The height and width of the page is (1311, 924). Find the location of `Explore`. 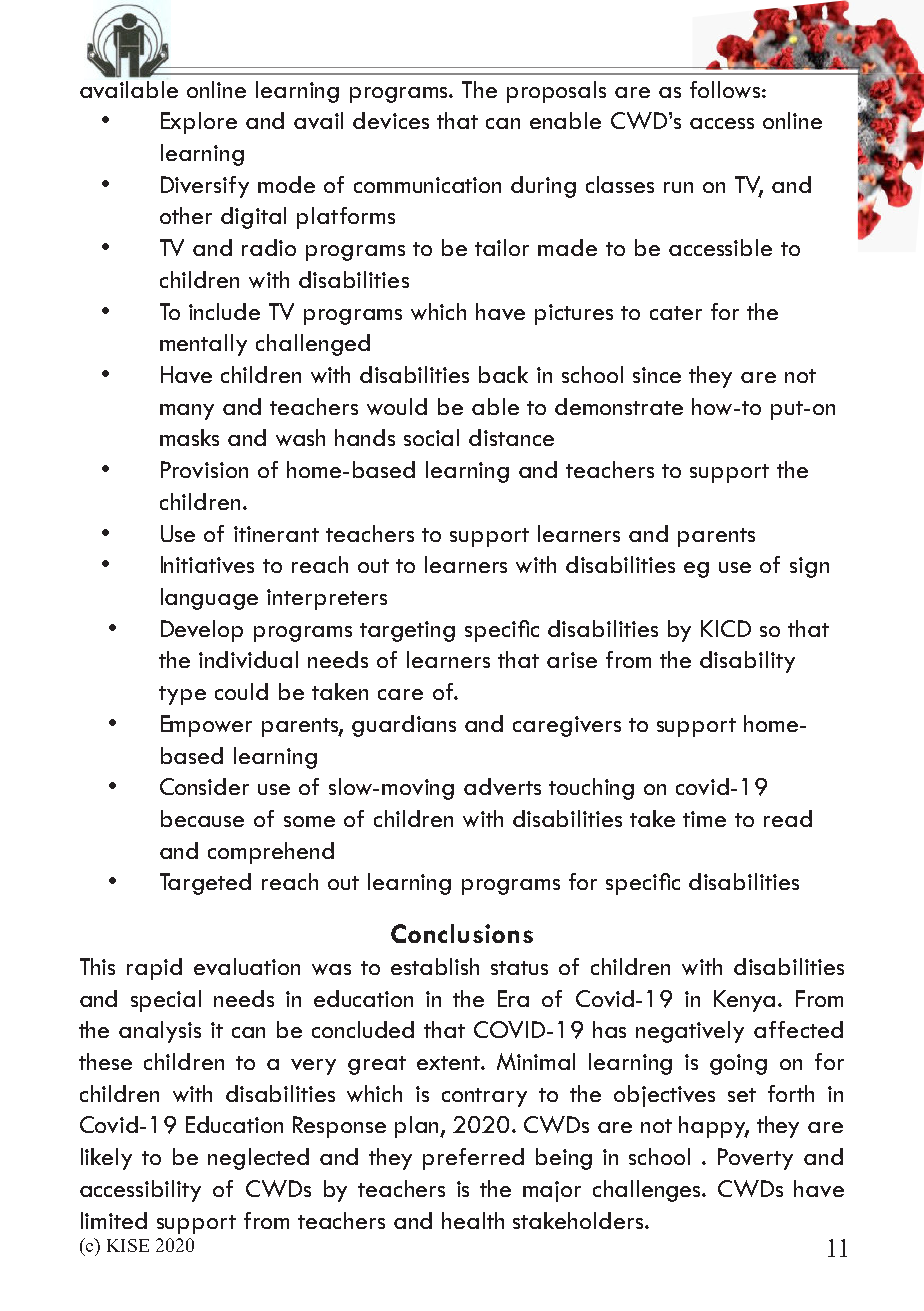

Explore is located at coordinates (199, 123).
